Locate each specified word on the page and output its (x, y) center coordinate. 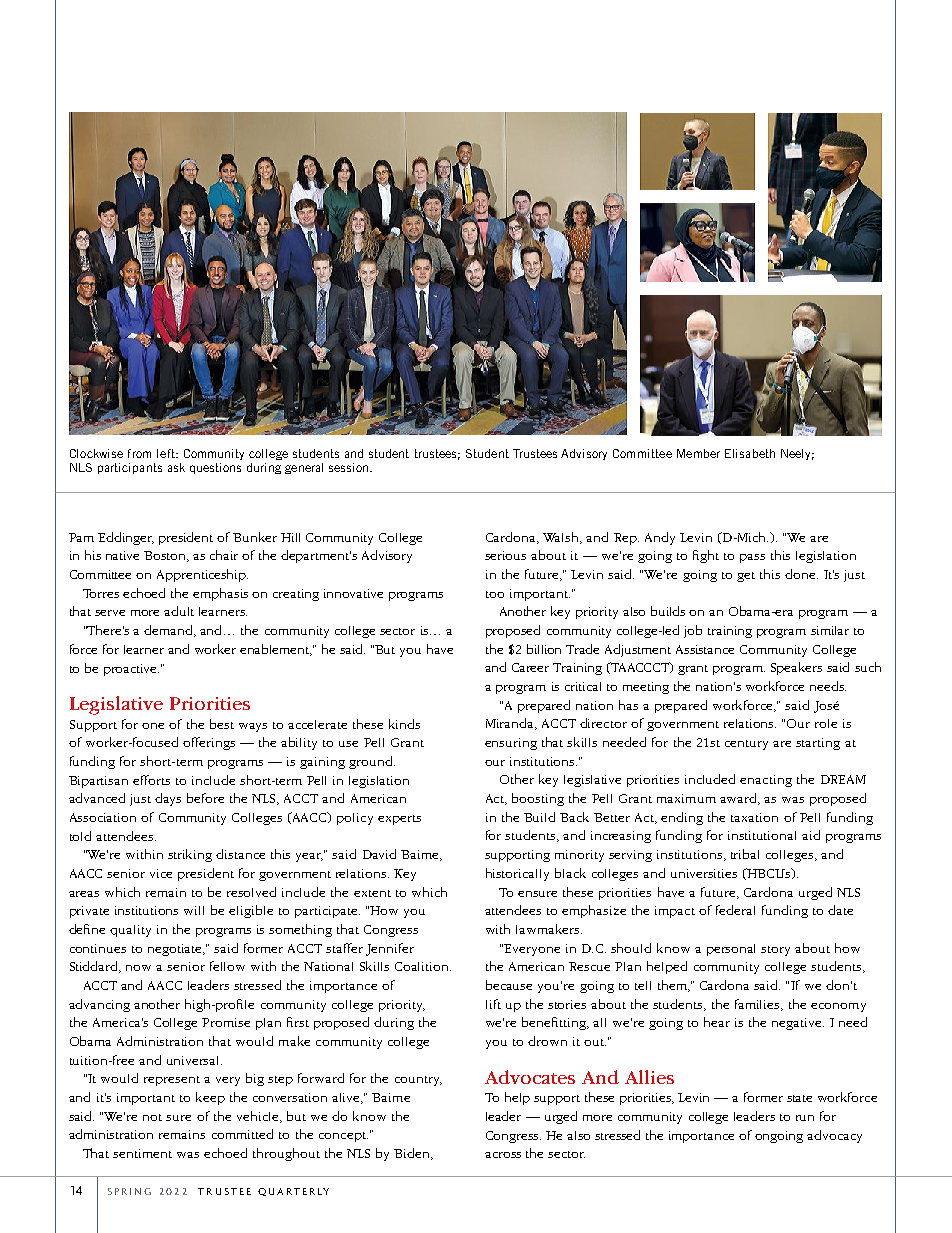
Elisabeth (750, 453)
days (168, 799)
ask (176, 467)
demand (170, 631)
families (758, 1005)
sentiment (142, 1153)
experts (399, 820)
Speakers (796, 668)
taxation (754, 817)
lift (493, 1004)
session (350, 467)
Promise (226, 1022)
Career (530, 667)
